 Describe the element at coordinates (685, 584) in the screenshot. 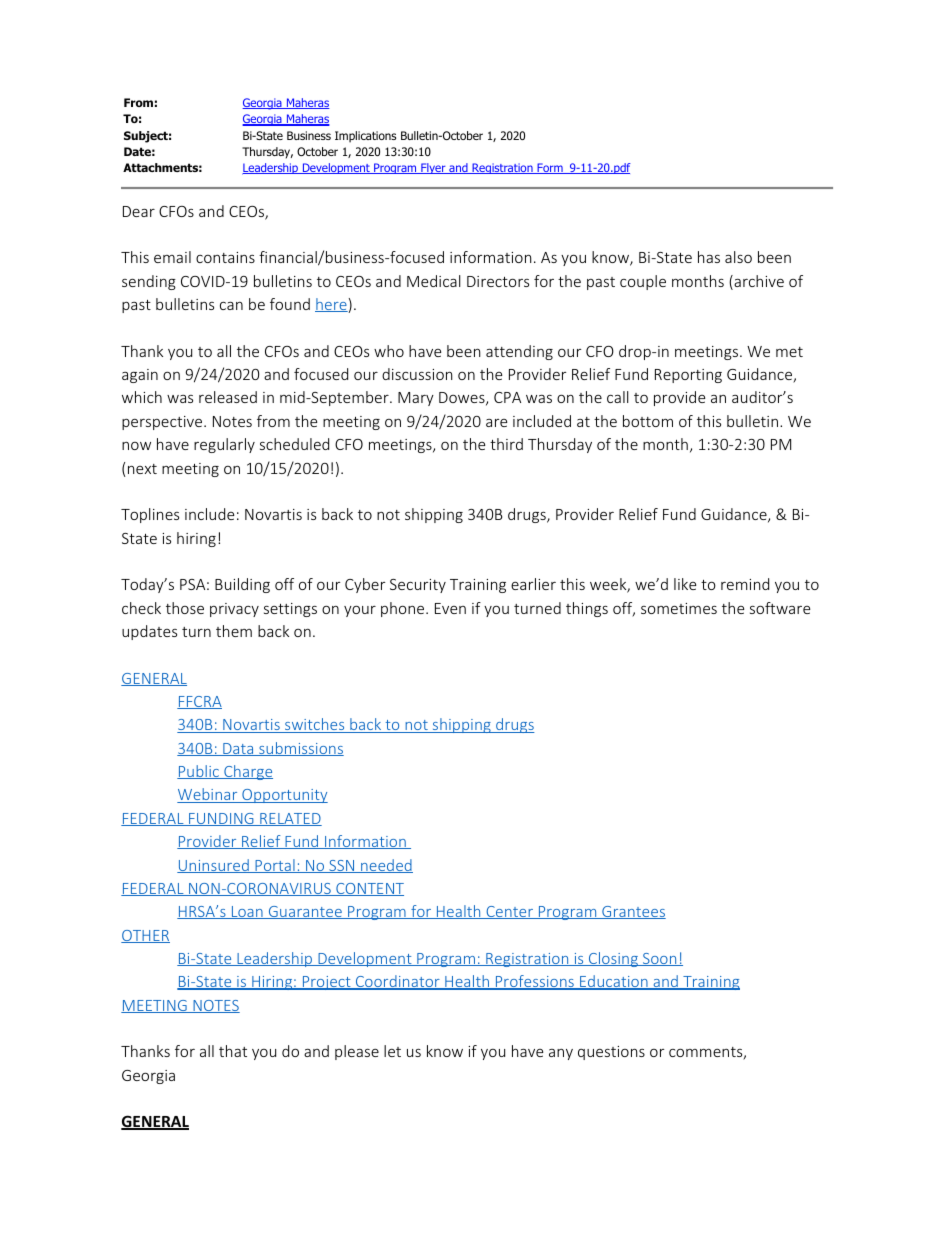

I see `like` at that location.
